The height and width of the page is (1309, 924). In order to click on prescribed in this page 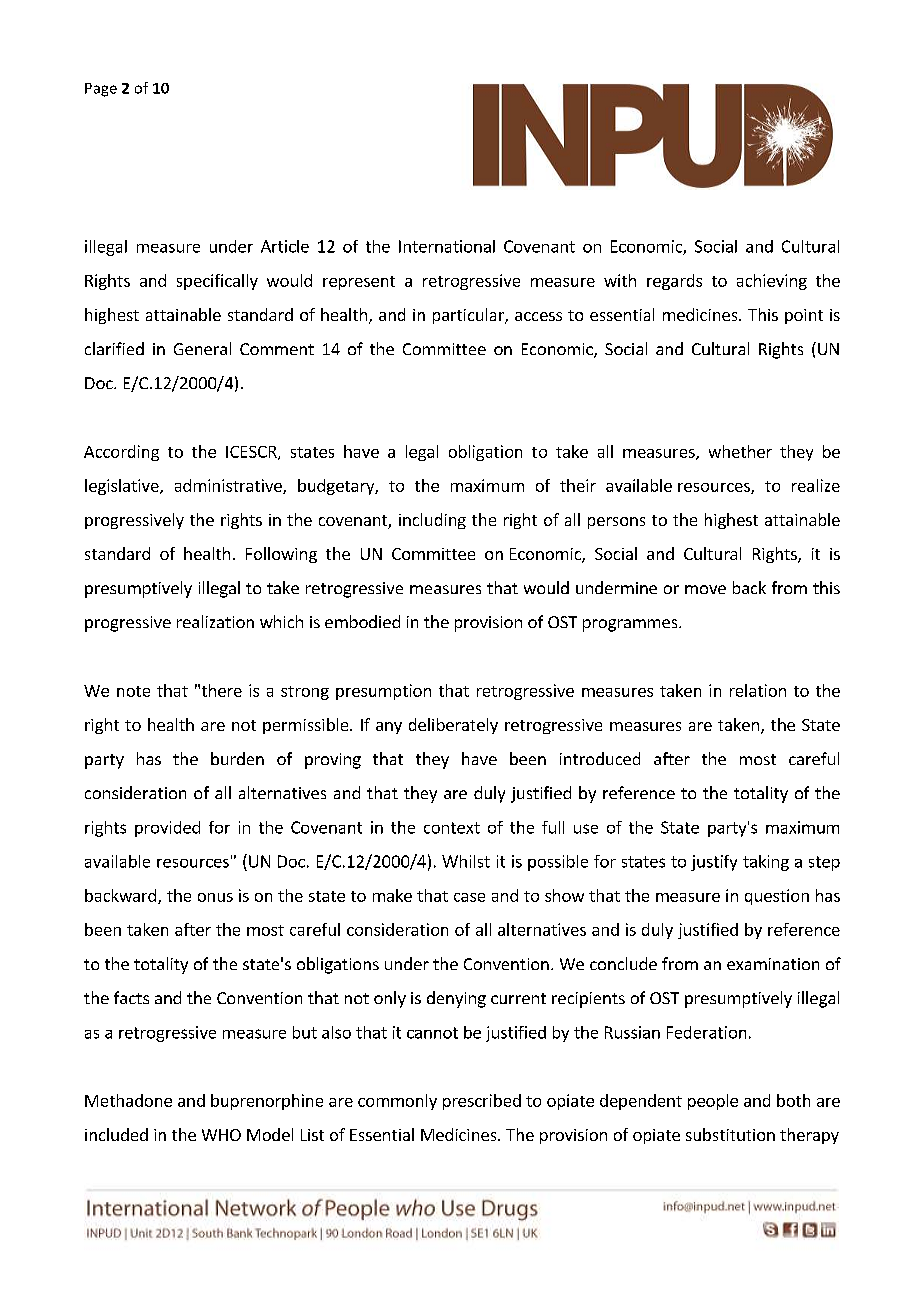, I will do `click(482, 1102)`.
